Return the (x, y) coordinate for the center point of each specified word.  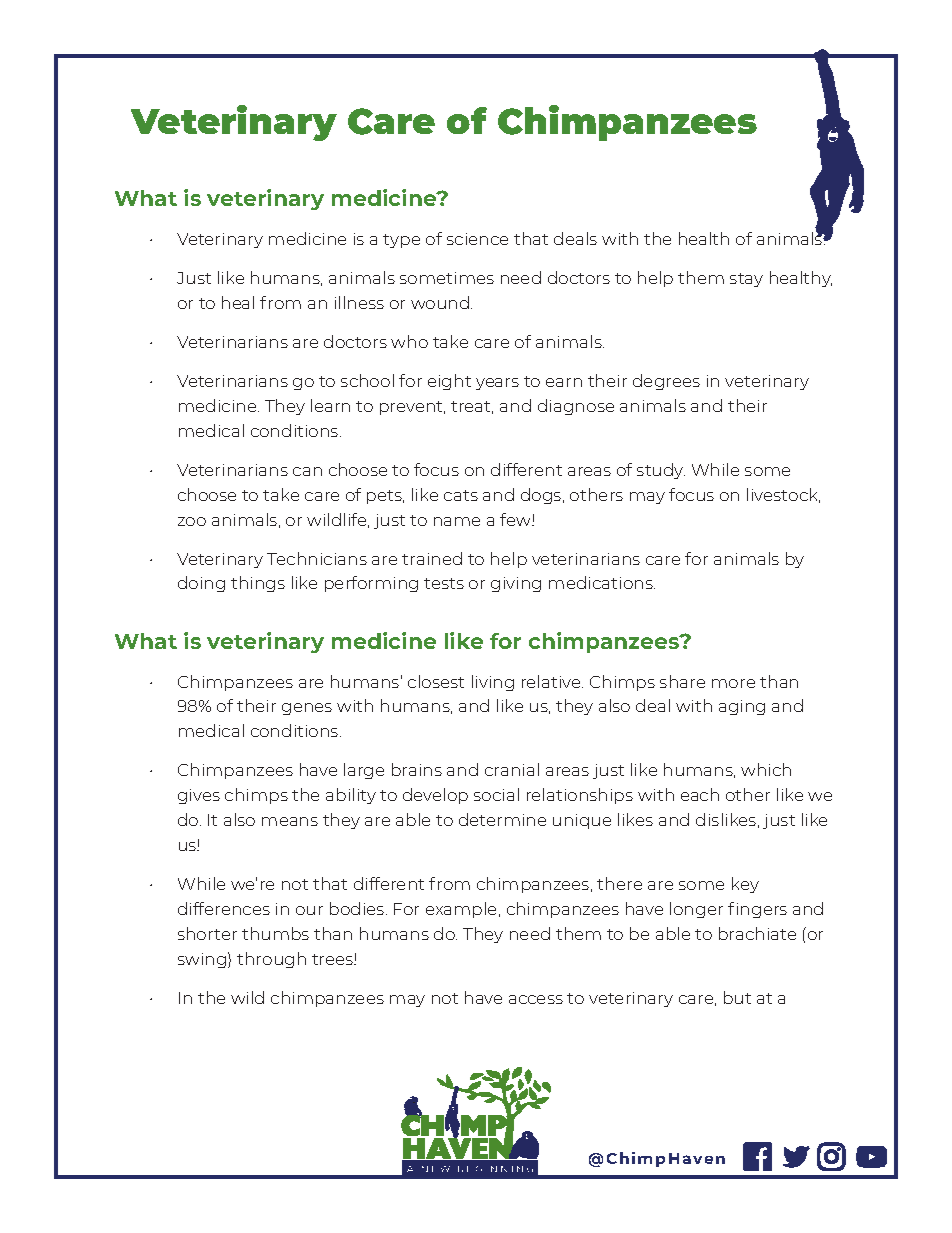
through (271, 960)
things (258, 584)
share (682, 681)
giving (516, 584)
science (477, 239)
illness (359, 302)
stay (746, 280)
